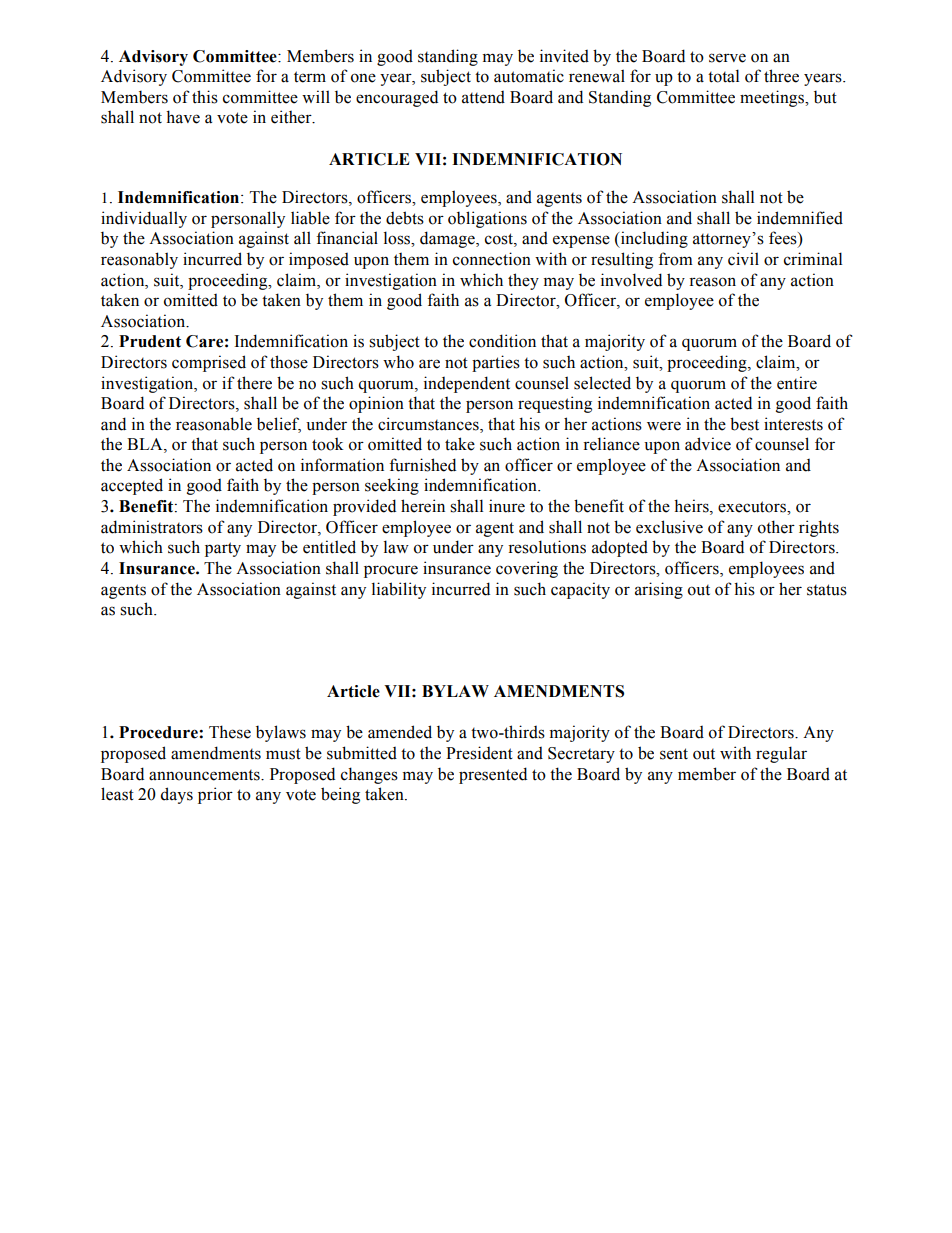 This screenshot has height=1233, width=952. Describe the element at coordinates (781, 754) in the screenshot. I see `regular` at that location.
